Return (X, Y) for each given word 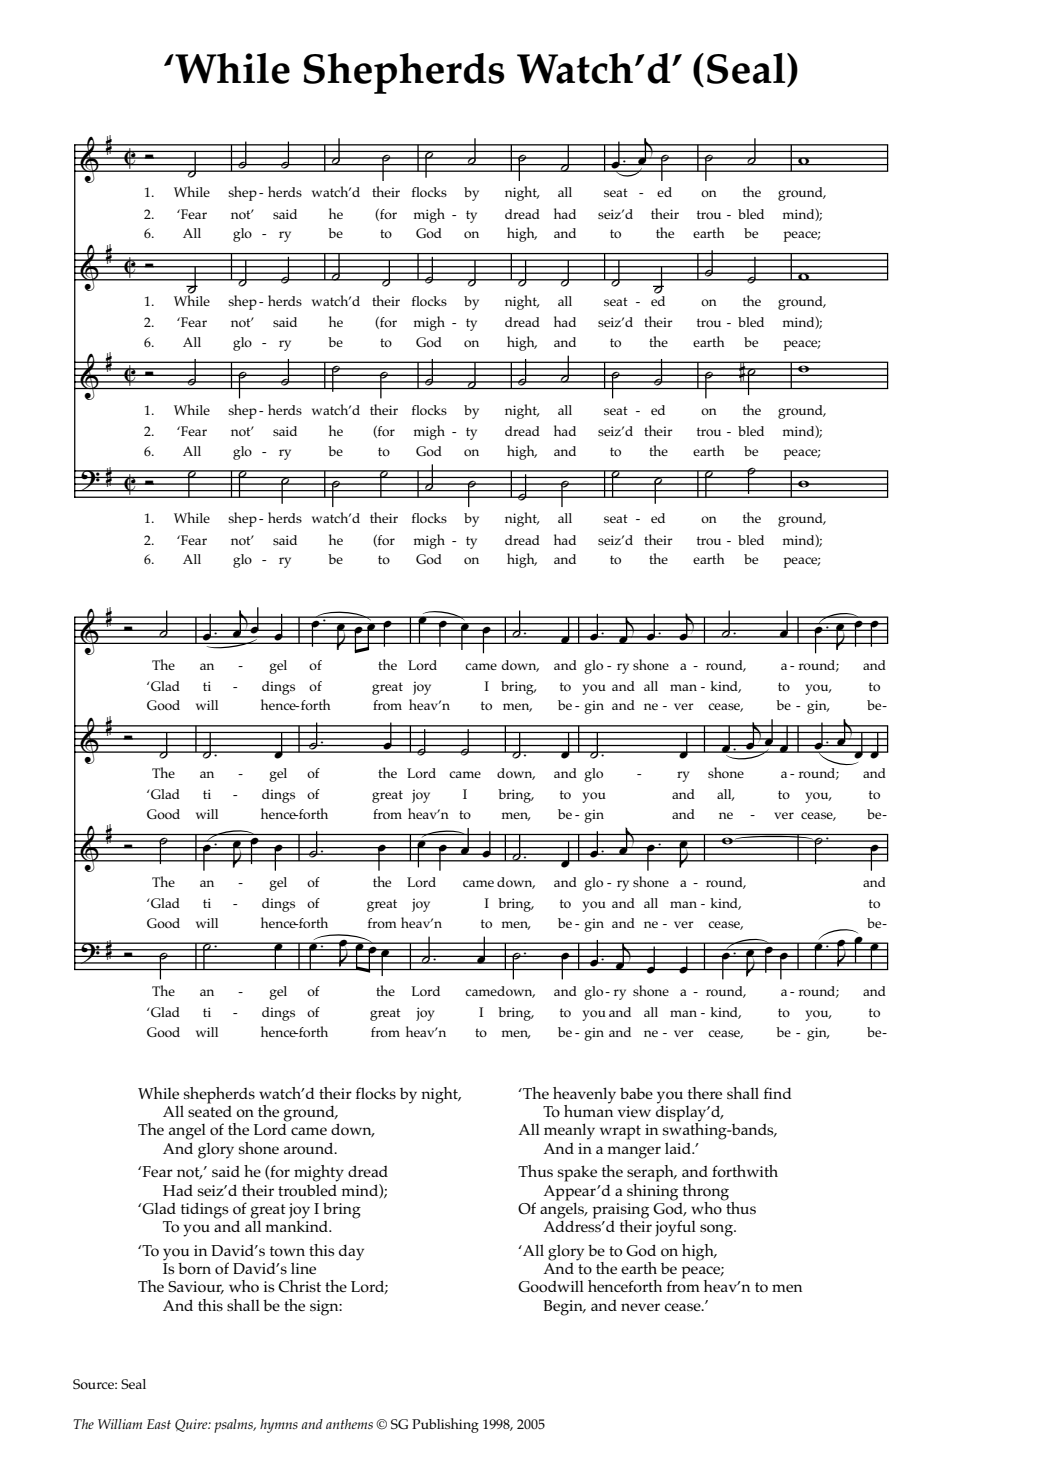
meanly (569, 1131)
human (588, 1109)
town (287, 1251)
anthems (349, 1424)
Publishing (445, 1425)
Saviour (196, 1287)
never (640, 1307)
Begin (564, 1308)
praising (620, 1212)
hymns (279, 1426)
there (705, 1093)
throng (706, 1192)
